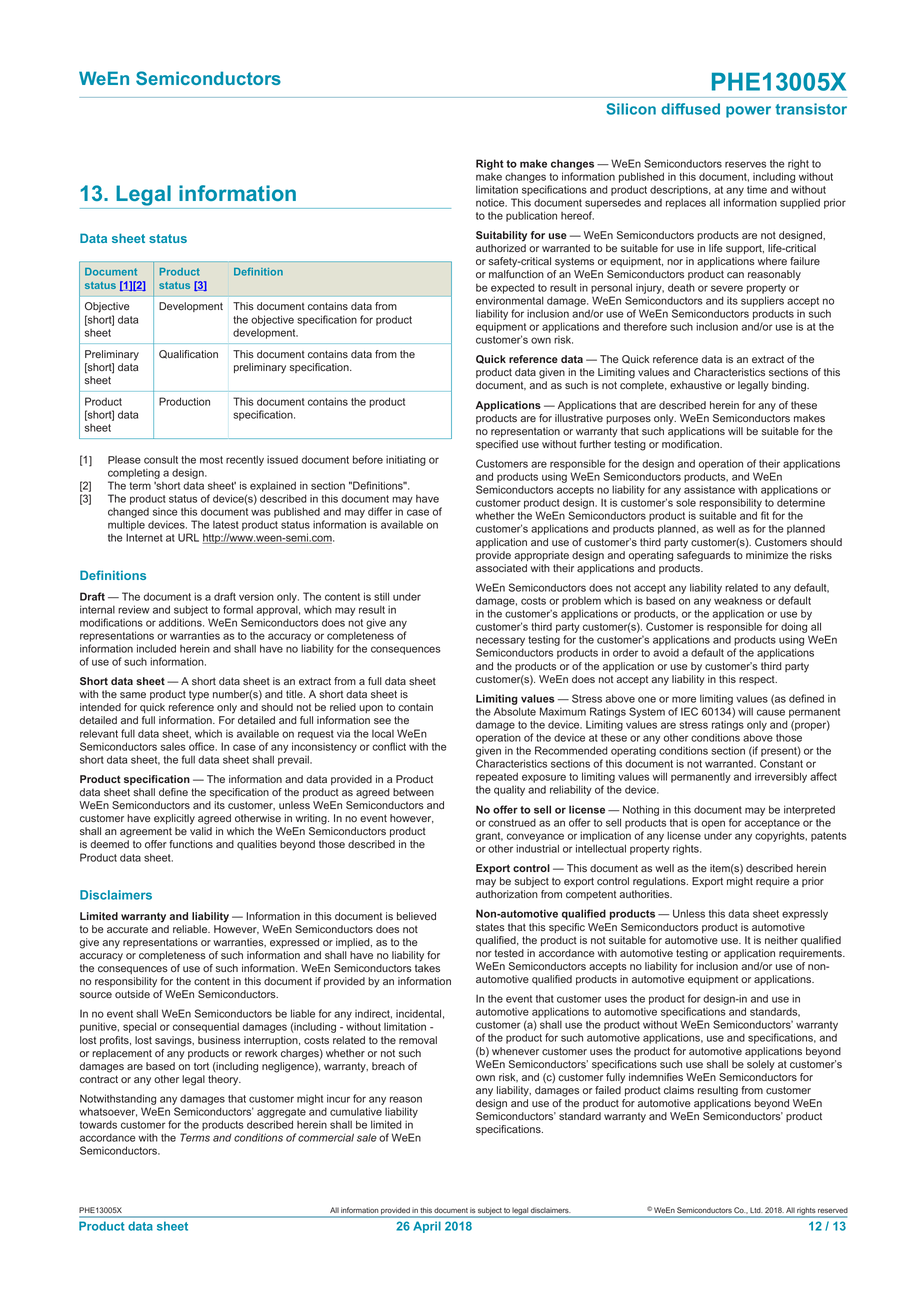 Image resolution: width=924 pixels, height=1308 pixels. What do you see at coordinates (531, 216) in the screenshot?
I see `publication` at bounding box center [531, 216].
